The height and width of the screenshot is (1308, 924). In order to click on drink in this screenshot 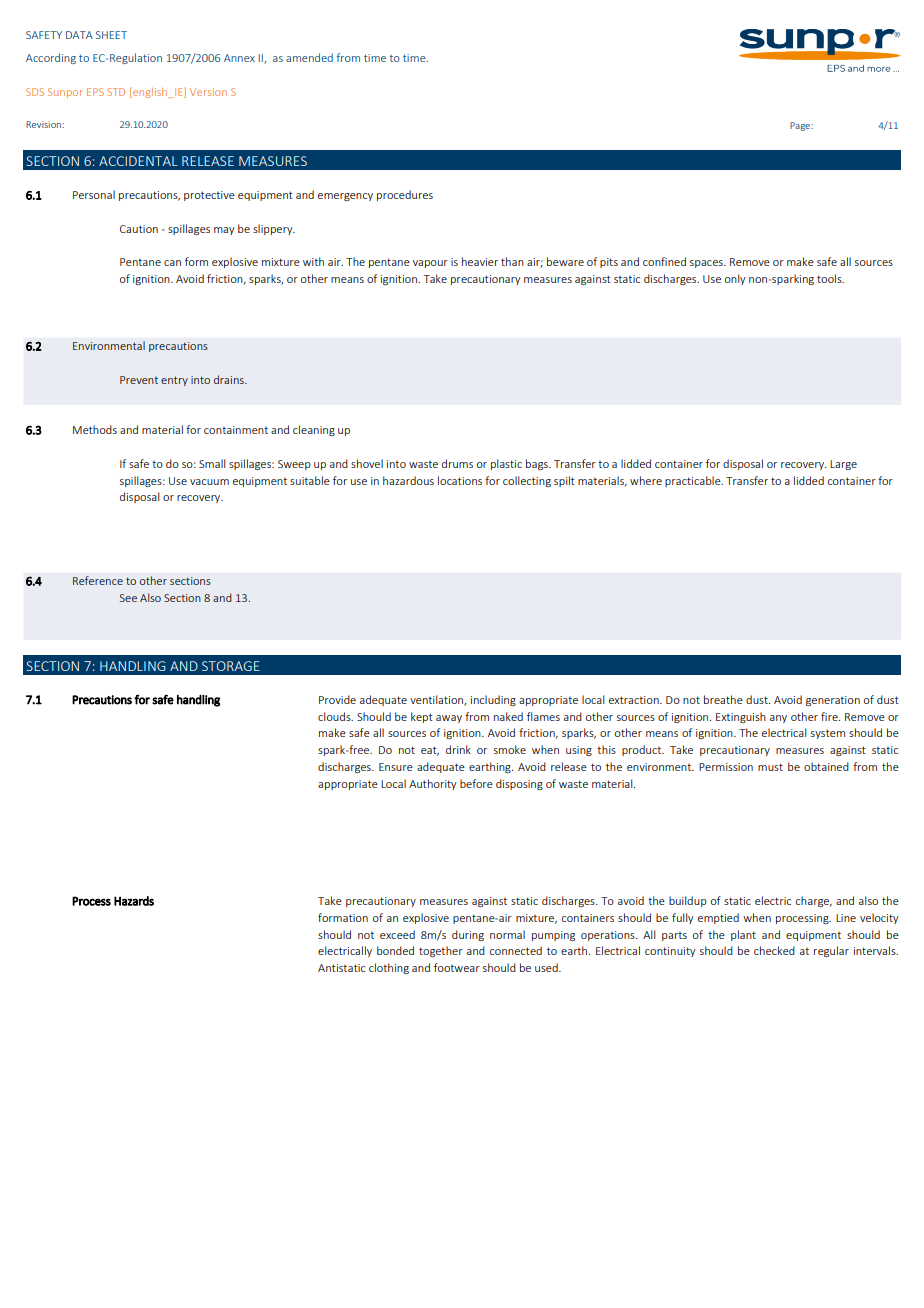, I will do `click(458, 749)`.
